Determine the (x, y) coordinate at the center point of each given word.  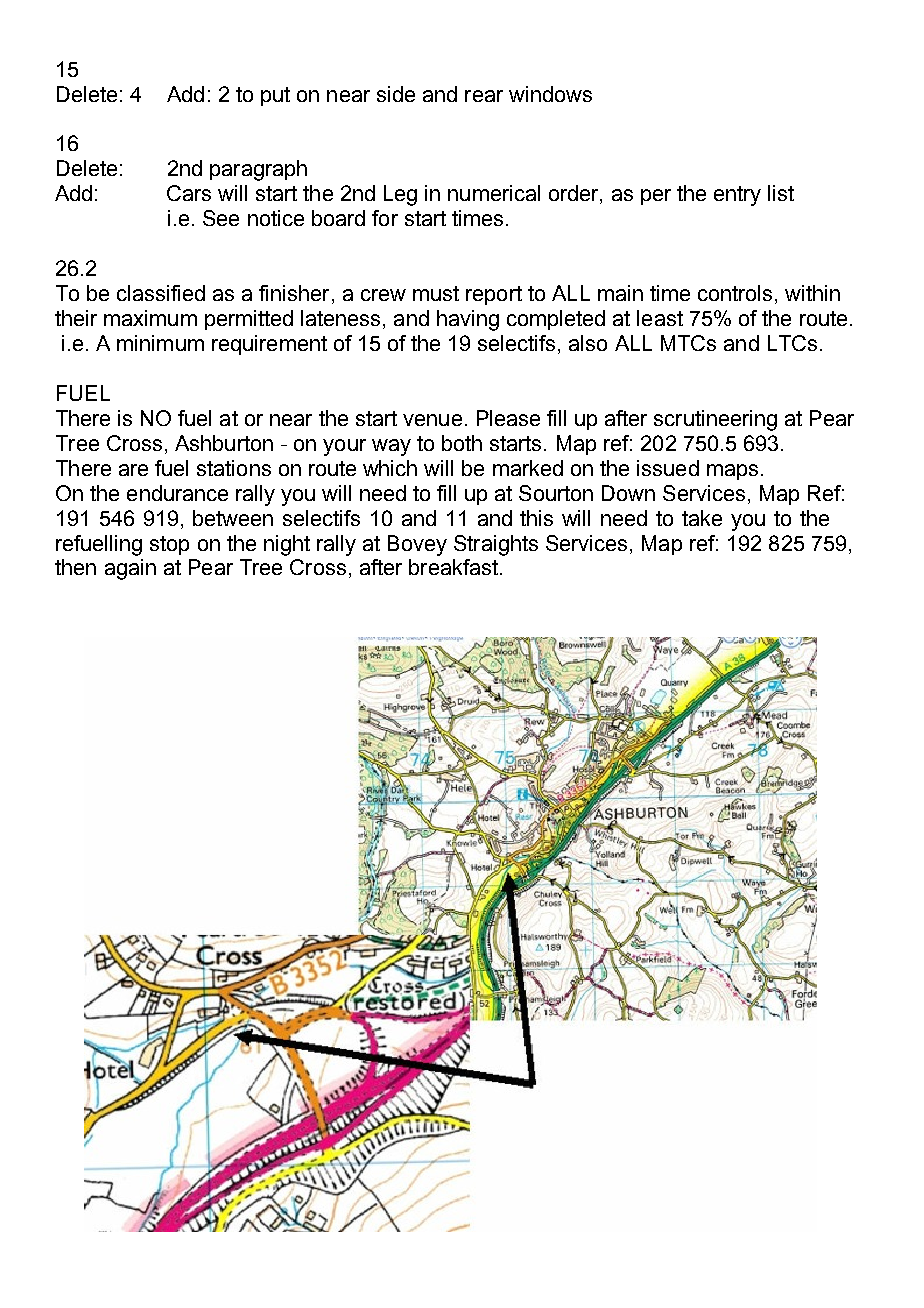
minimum (160, 343)
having (468, 320)
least (660, 318)
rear (484, 96)
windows (550, 94)
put (275, 96)
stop (169, 545)
